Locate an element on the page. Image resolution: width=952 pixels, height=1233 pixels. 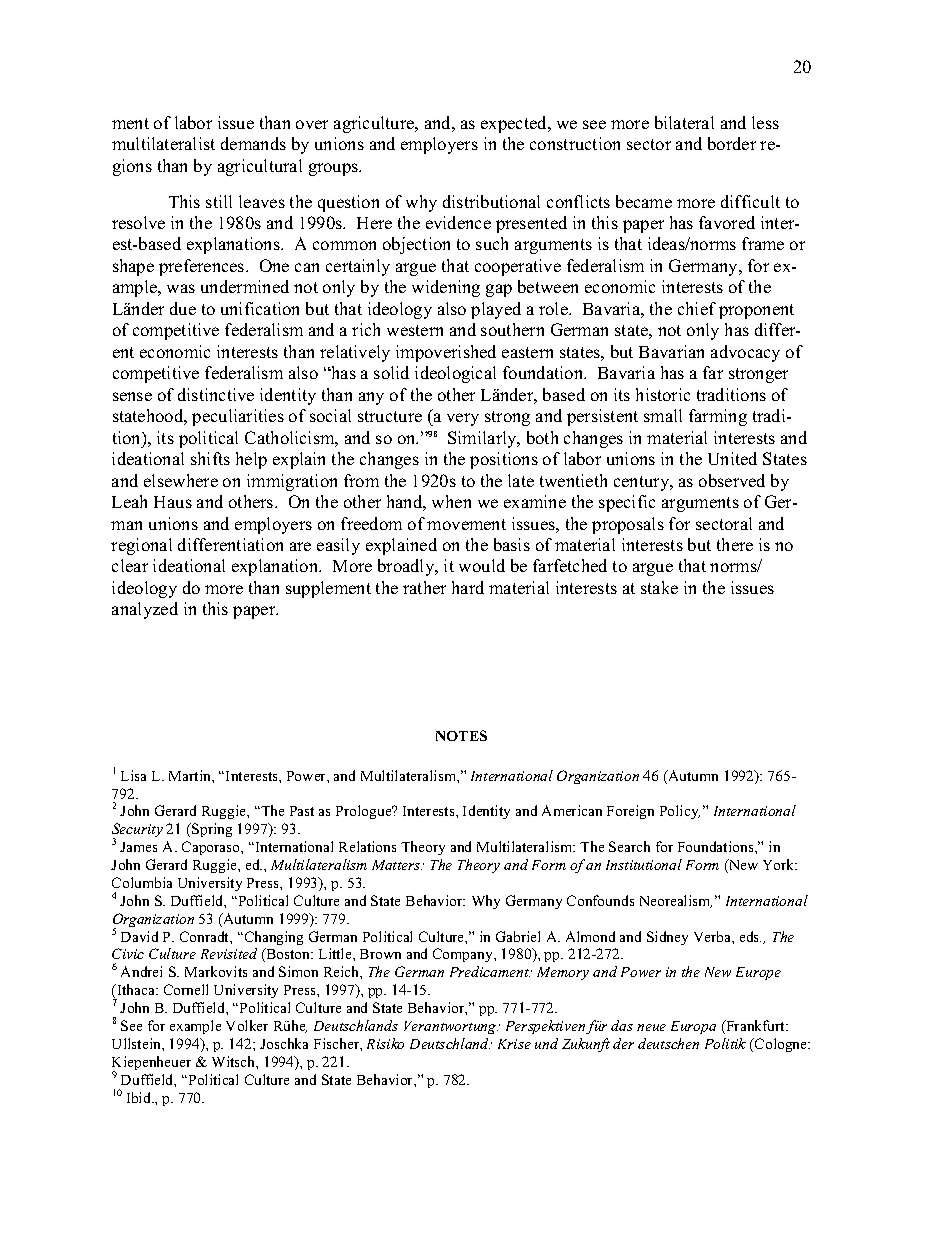
Company is located at coordinates (464, 955).
